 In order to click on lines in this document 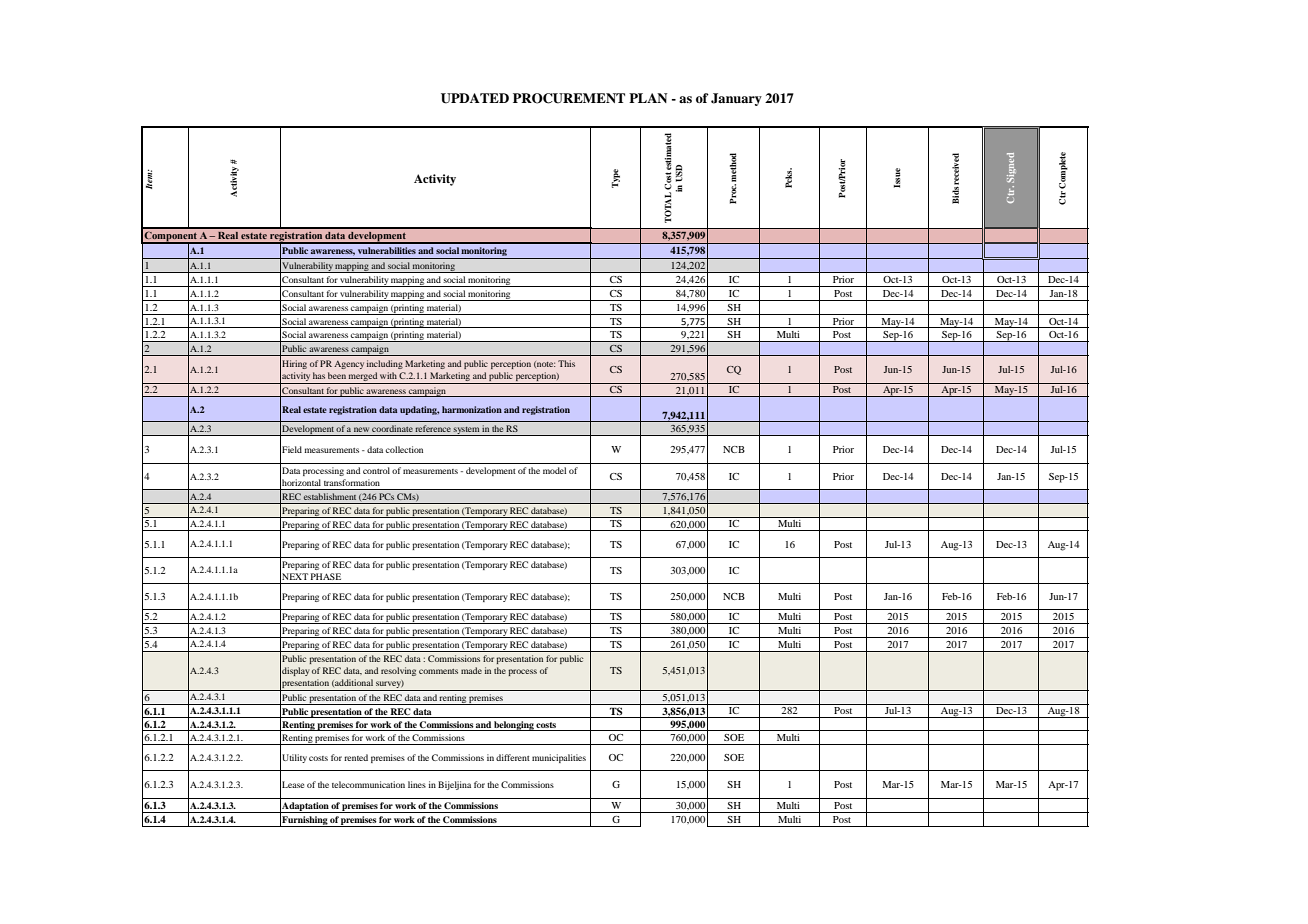, I will do `click(417, 784)`.
